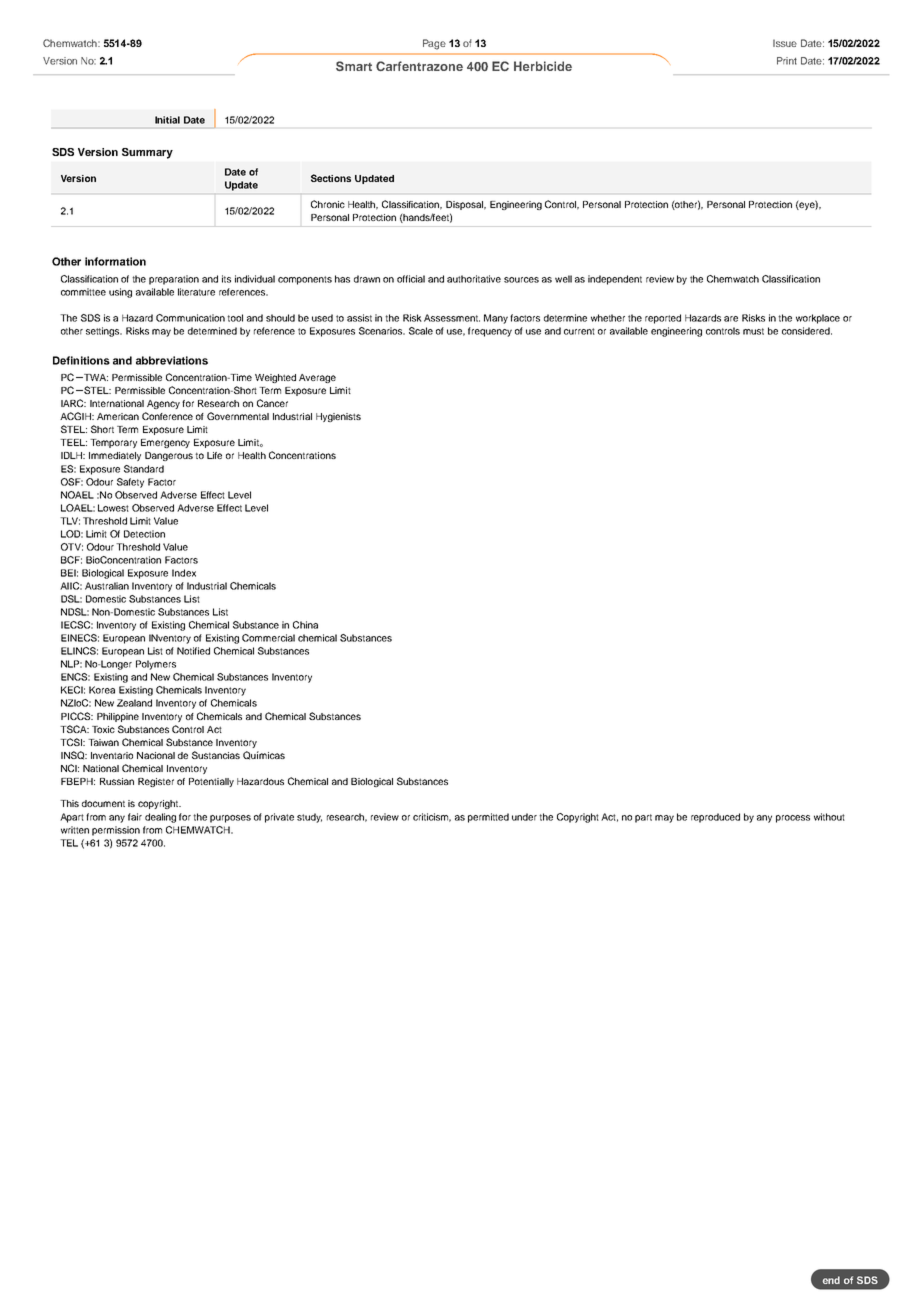 This page has height=1308, width=924. Describe the element at coordinates (434, 44) in the page. I see `Page` at that location.
